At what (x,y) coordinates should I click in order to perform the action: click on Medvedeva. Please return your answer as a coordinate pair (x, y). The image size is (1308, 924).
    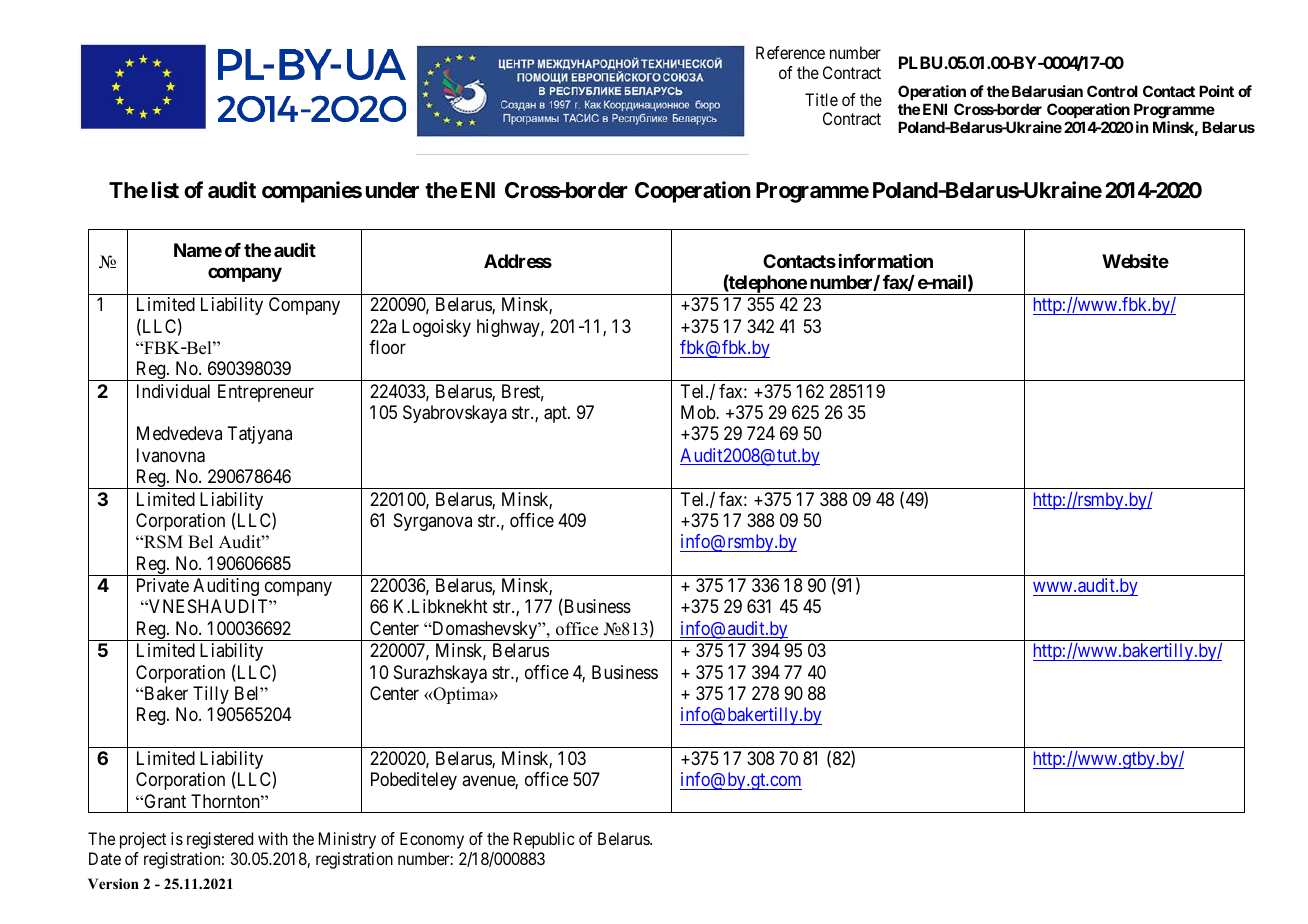
    Looking at the image, I should click on (179, 433).
